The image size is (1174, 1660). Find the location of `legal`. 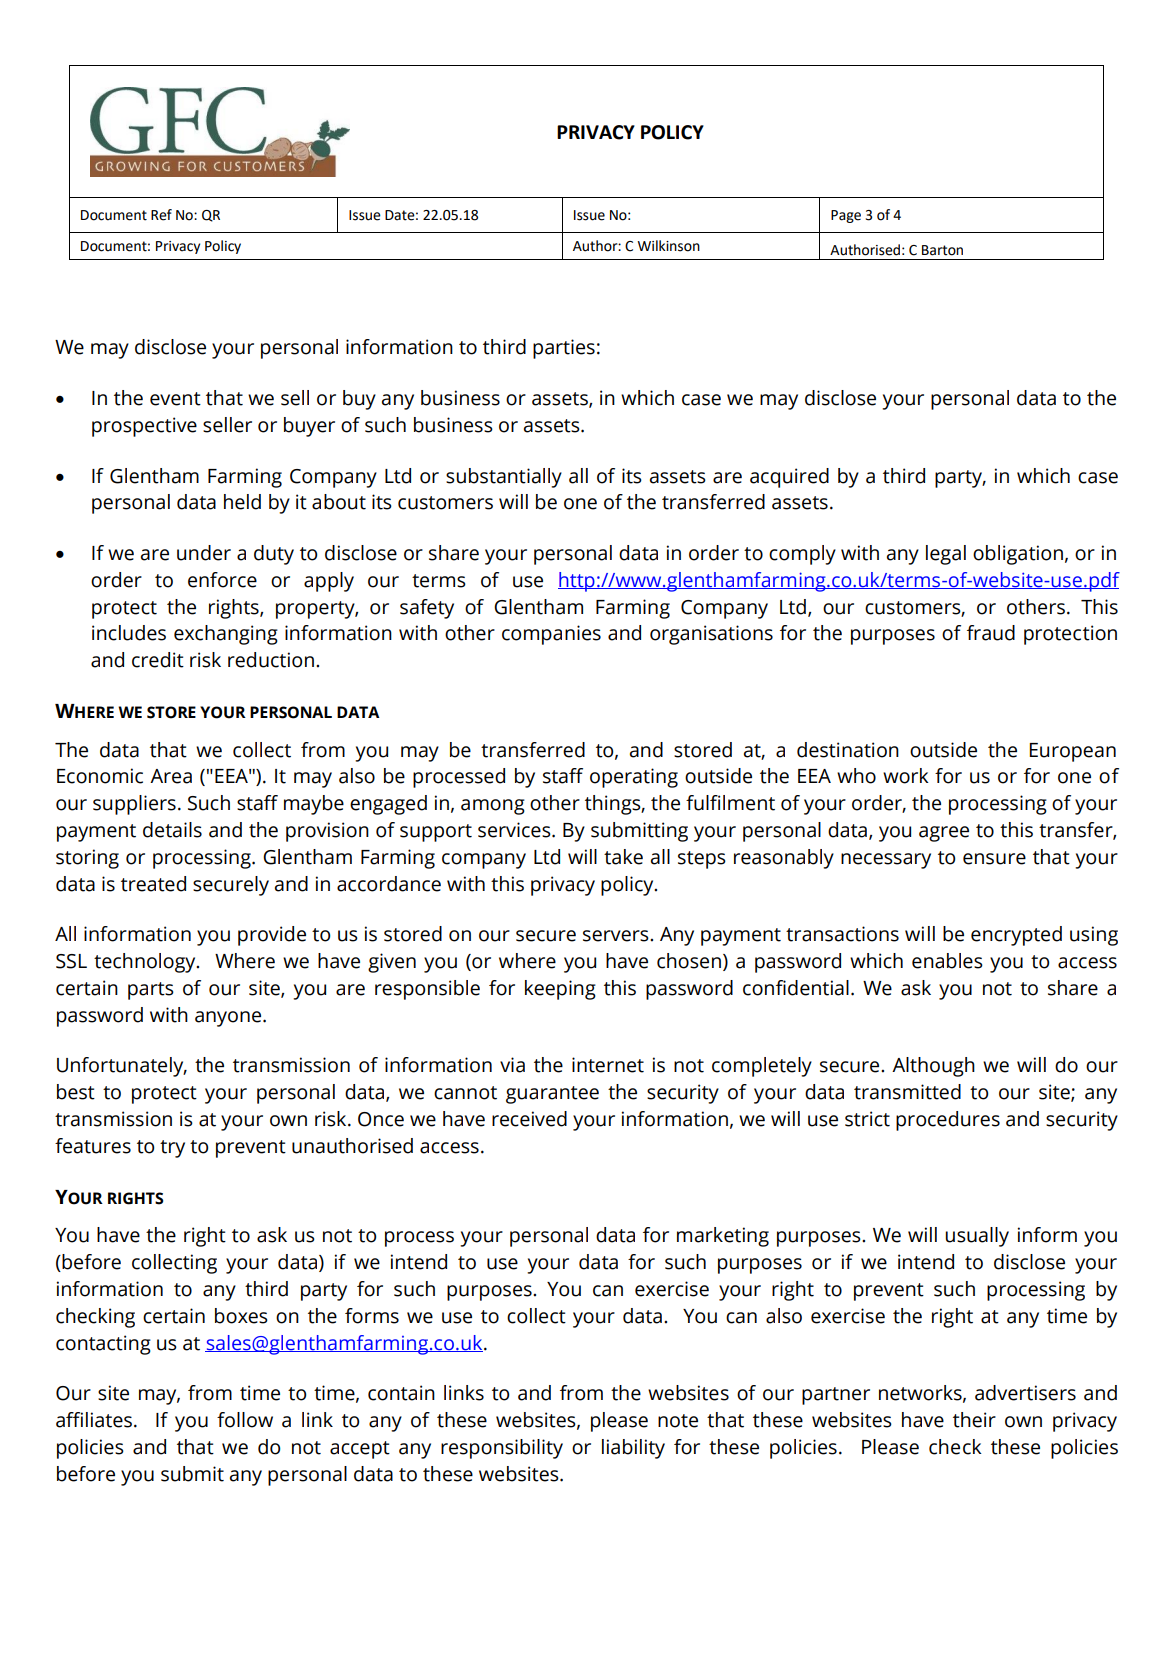

legal is located at coordinates (946, 555).
